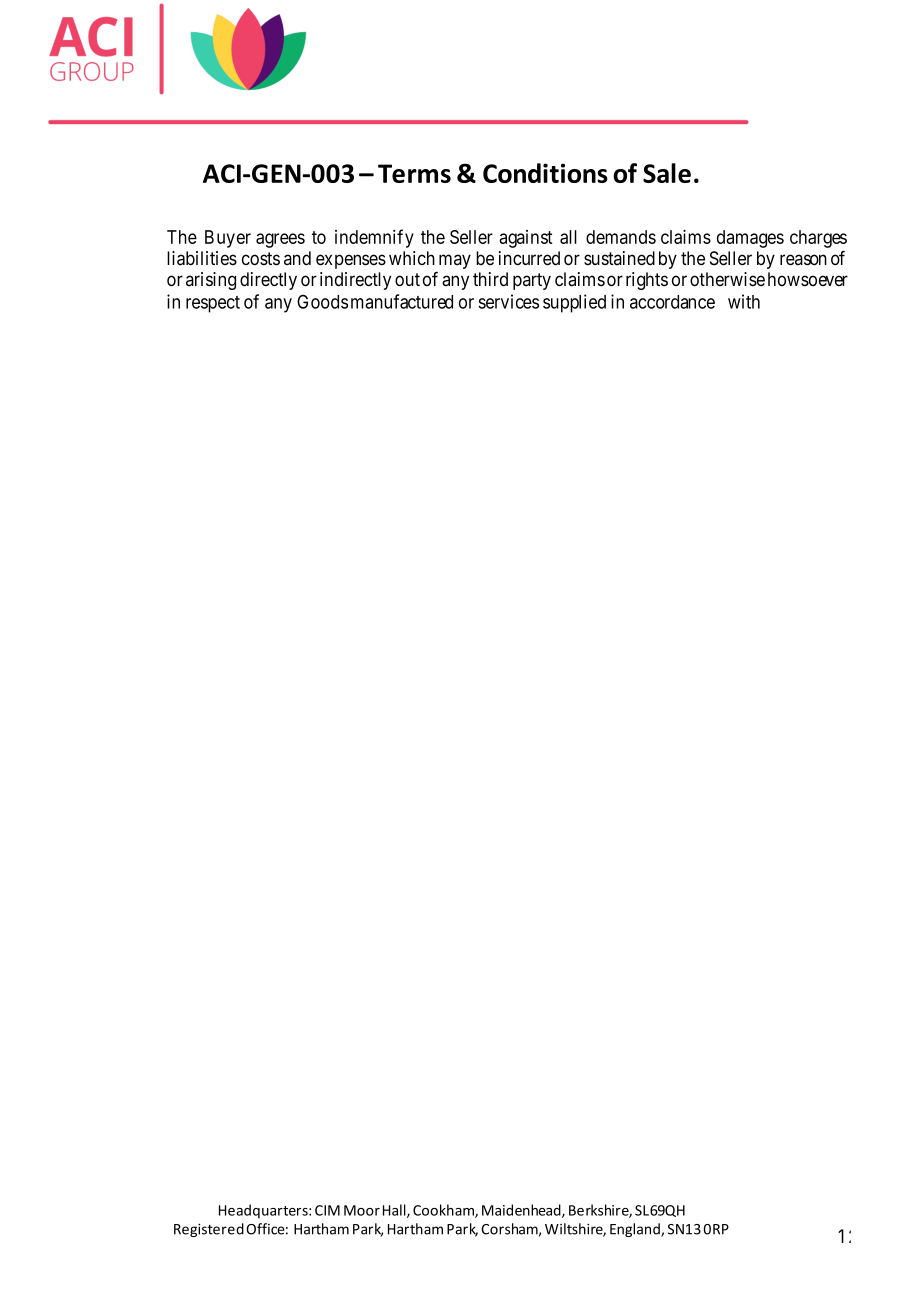  Describe the element at coordinates (209, 1230) in the page. I see `Registered` at that location.
